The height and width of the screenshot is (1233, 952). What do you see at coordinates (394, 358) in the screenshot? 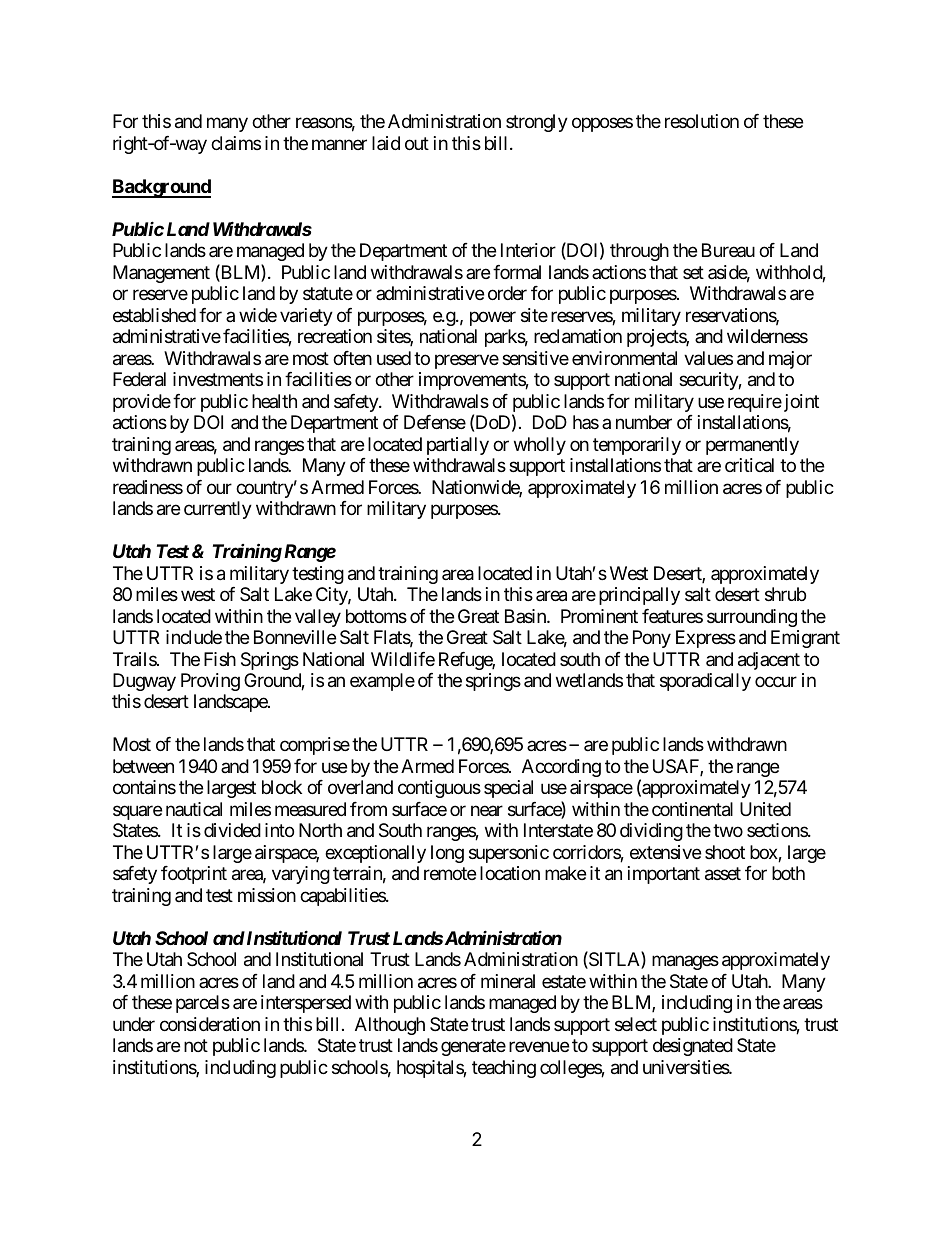
I see `used` at bounding box center [394, 358].
